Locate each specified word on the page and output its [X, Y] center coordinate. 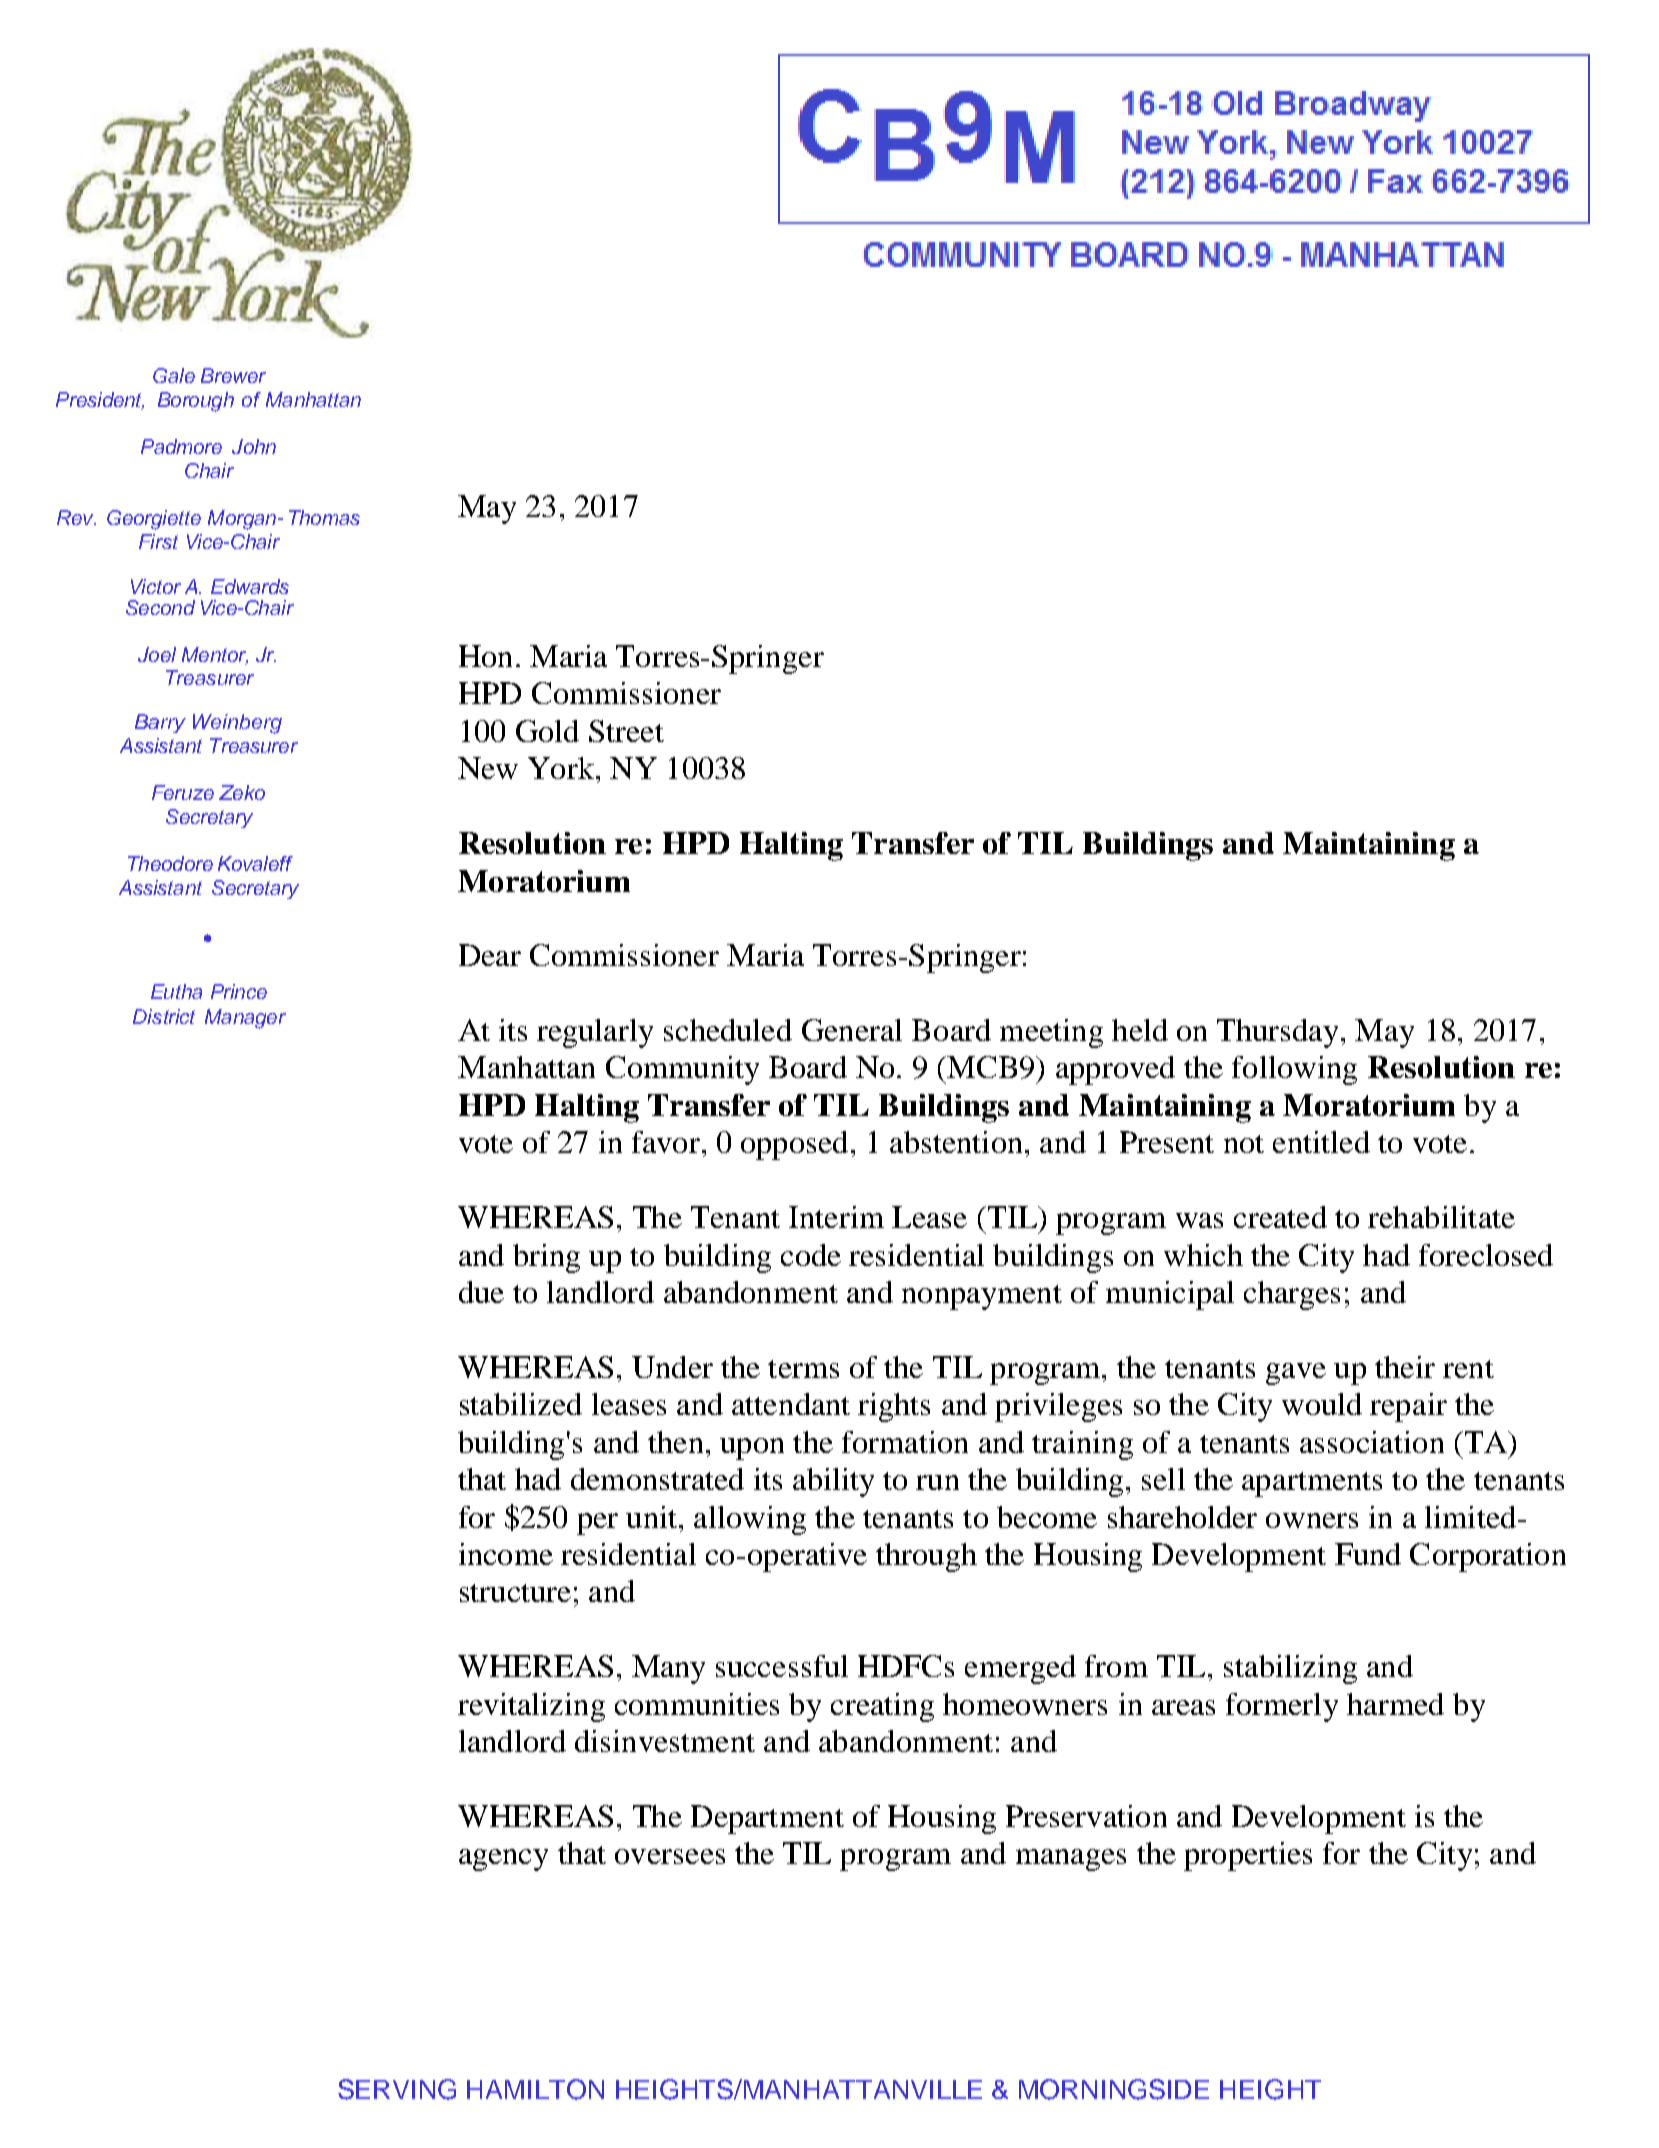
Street [626, 731]
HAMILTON [535, 2089]
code [811, 1255]
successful [782, 1666]
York [561, 768]
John [254, 446]
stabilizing [1290, 1669]
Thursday [1279, 1033]
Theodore [170, 863]
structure [515, 1593]
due [481, 1292]
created [1280, 1217]
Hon [485, 656]
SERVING [397, 2089]
